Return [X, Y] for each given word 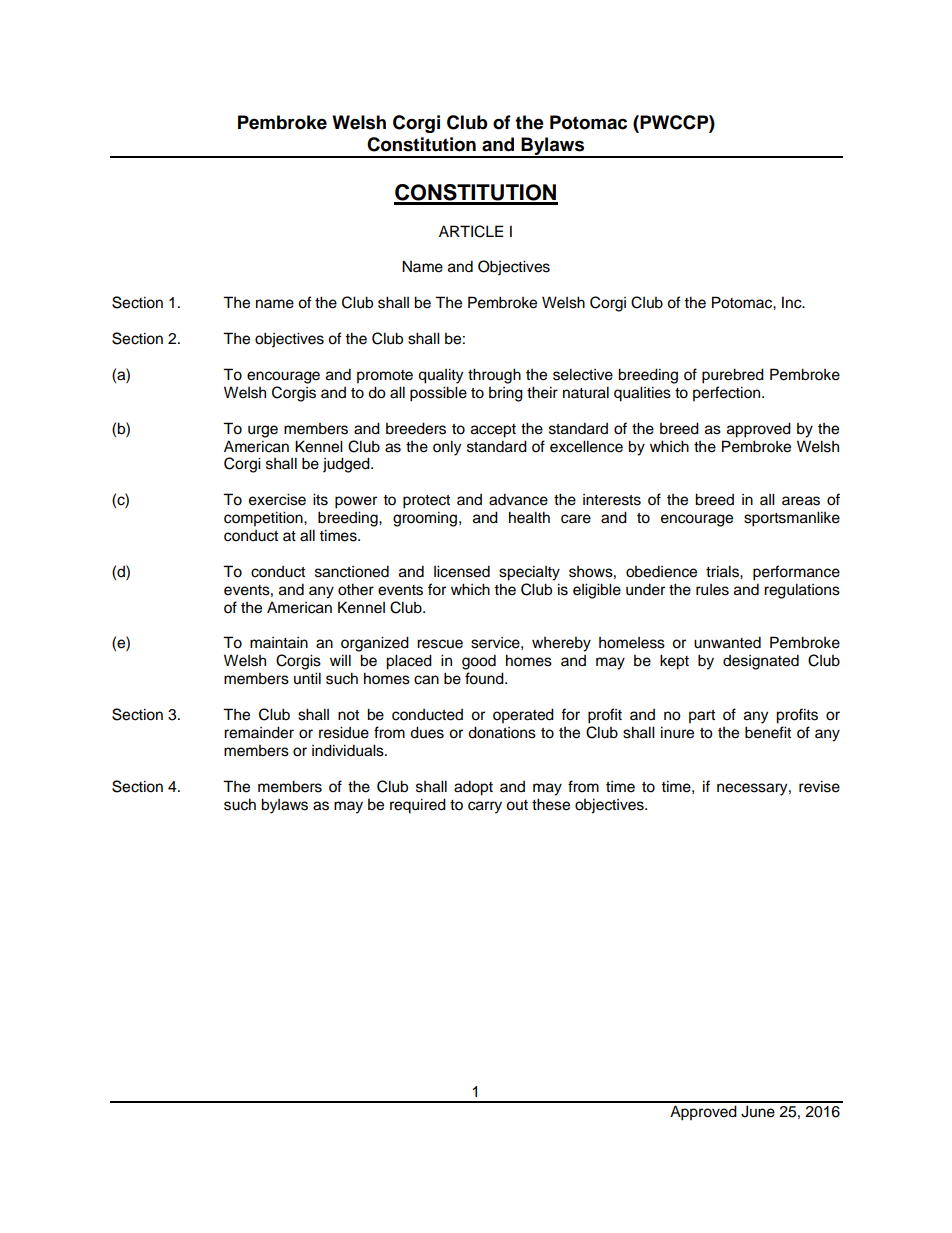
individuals [349, 750]
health [529, 517]
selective [583, 374]
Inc [793, 302]
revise [819, 786]
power [356, 502]
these [551, 804]
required [418, 806]
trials [723, 571]
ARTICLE [471, 231]
